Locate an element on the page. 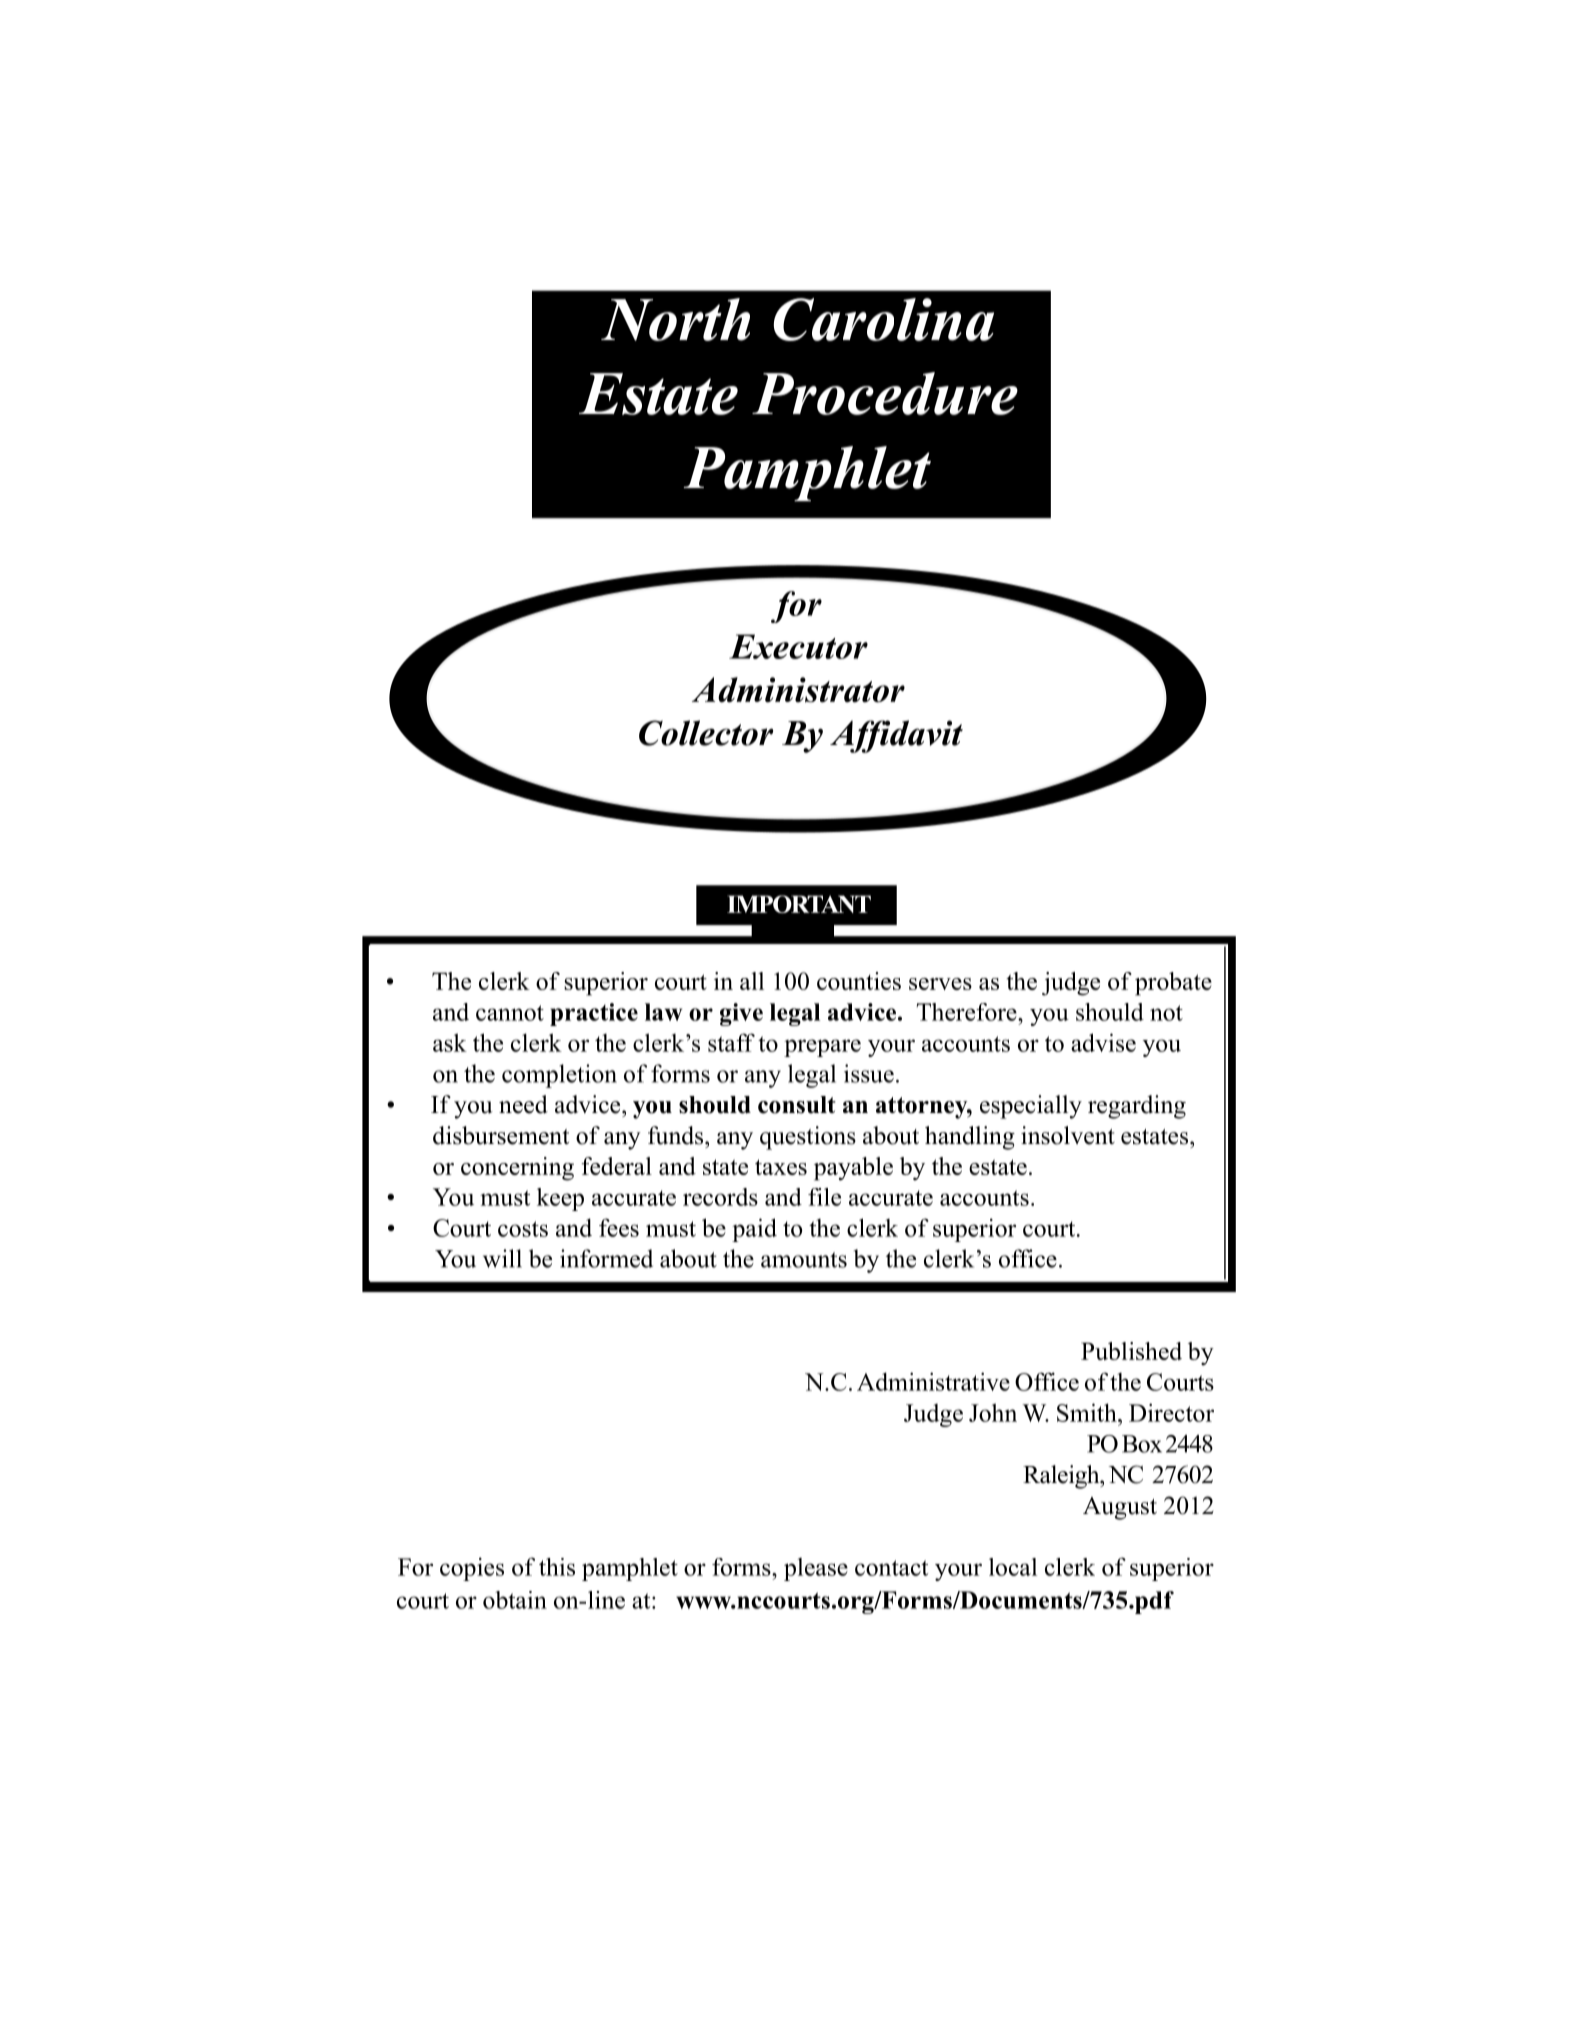 The width and height of the document is (1572, 2035). this is located at coordinates (557, 1567).
